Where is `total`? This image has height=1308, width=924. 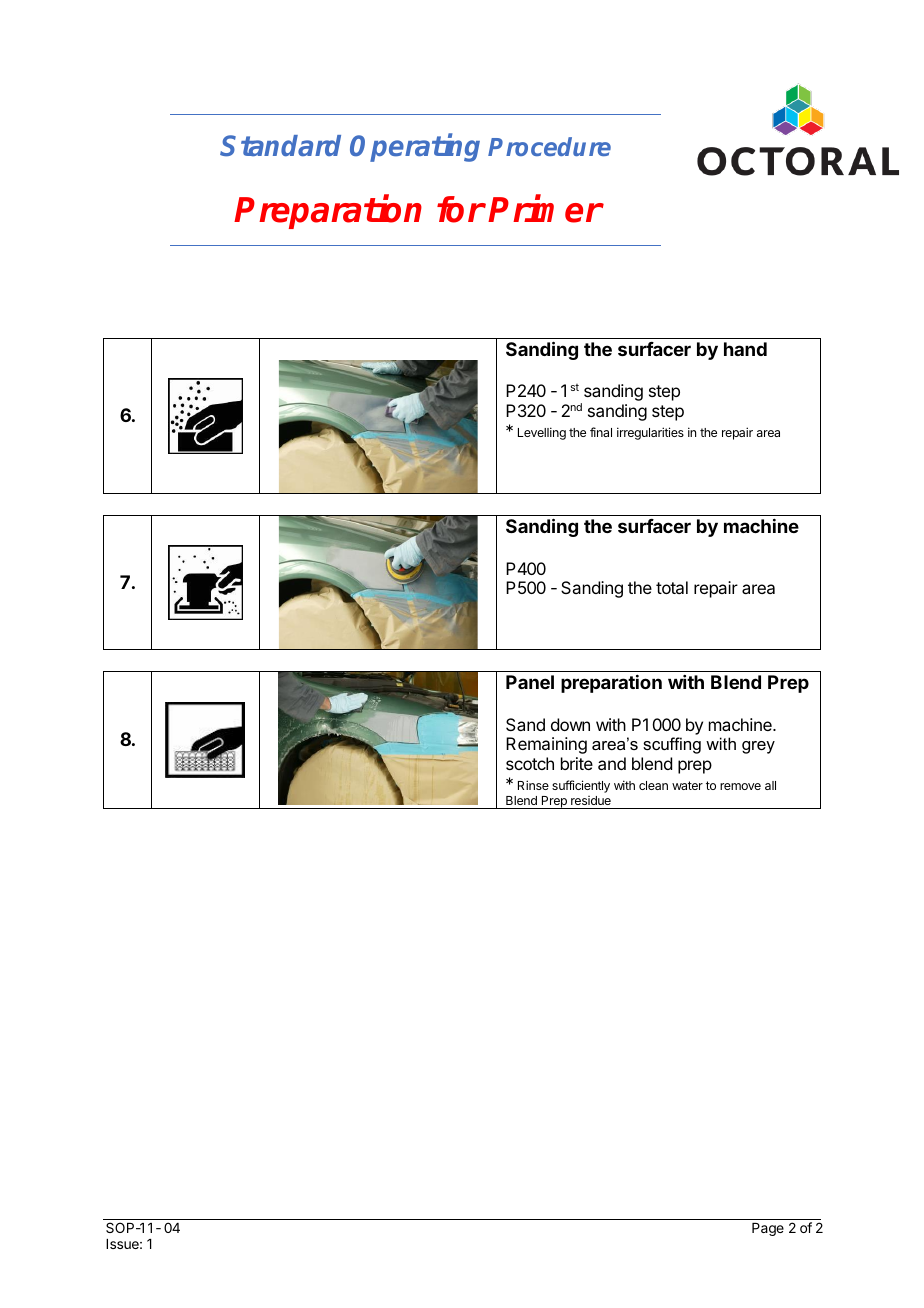 total is located at coordinates (672, 587).
